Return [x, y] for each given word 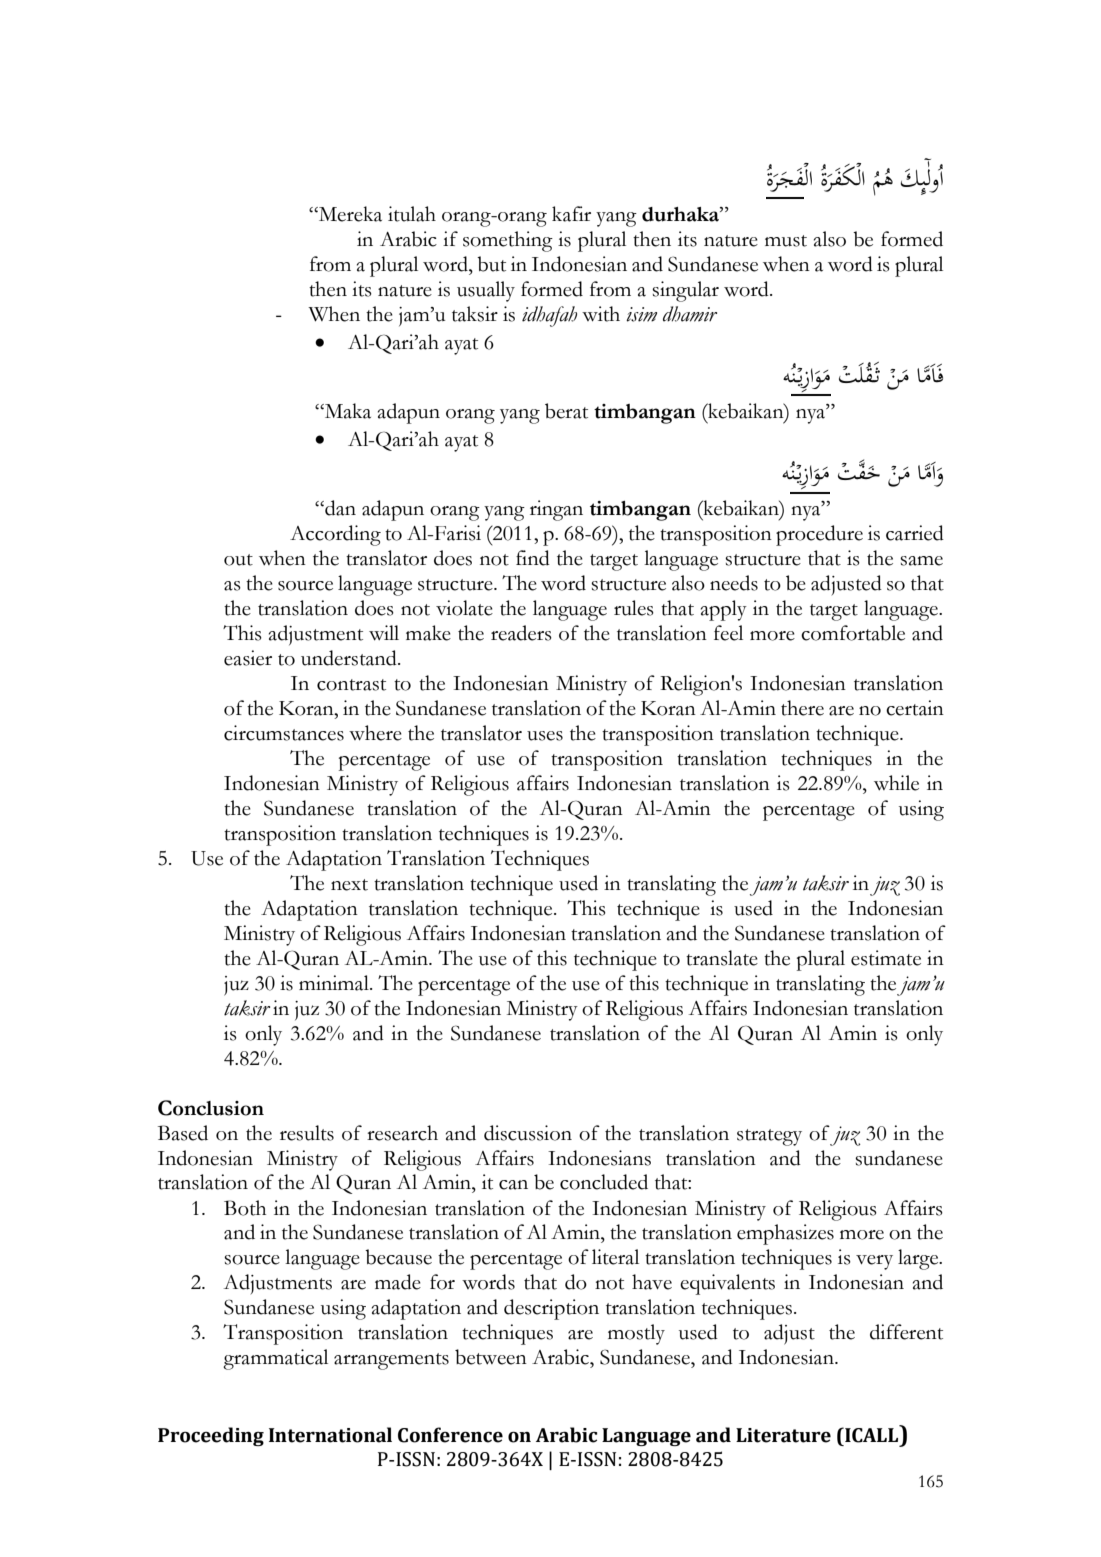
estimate [886, 958]
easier [248, 658]
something [508, 241]
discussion [528, 1133]
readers [521, 633]
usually [486, 291]
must [786, 241]
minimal [335, 983]
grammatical [275, 1359]
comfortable [853, 633]
